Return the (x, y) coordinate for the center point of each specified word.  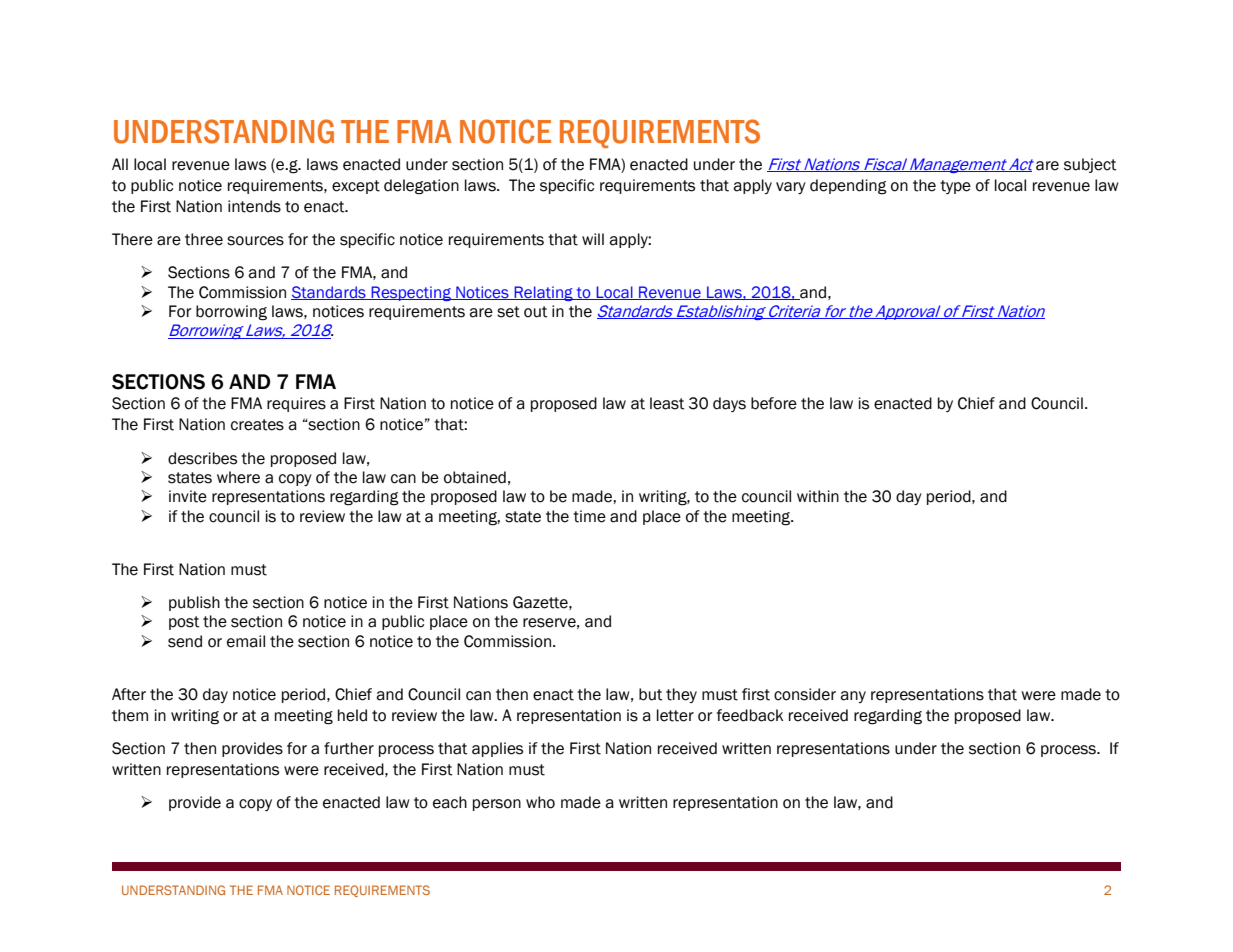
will (593, 239)
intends (254, 206)
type (955, 187)
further (349, 748)
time (589, 516)
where (238, 477)
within (818, 496)
